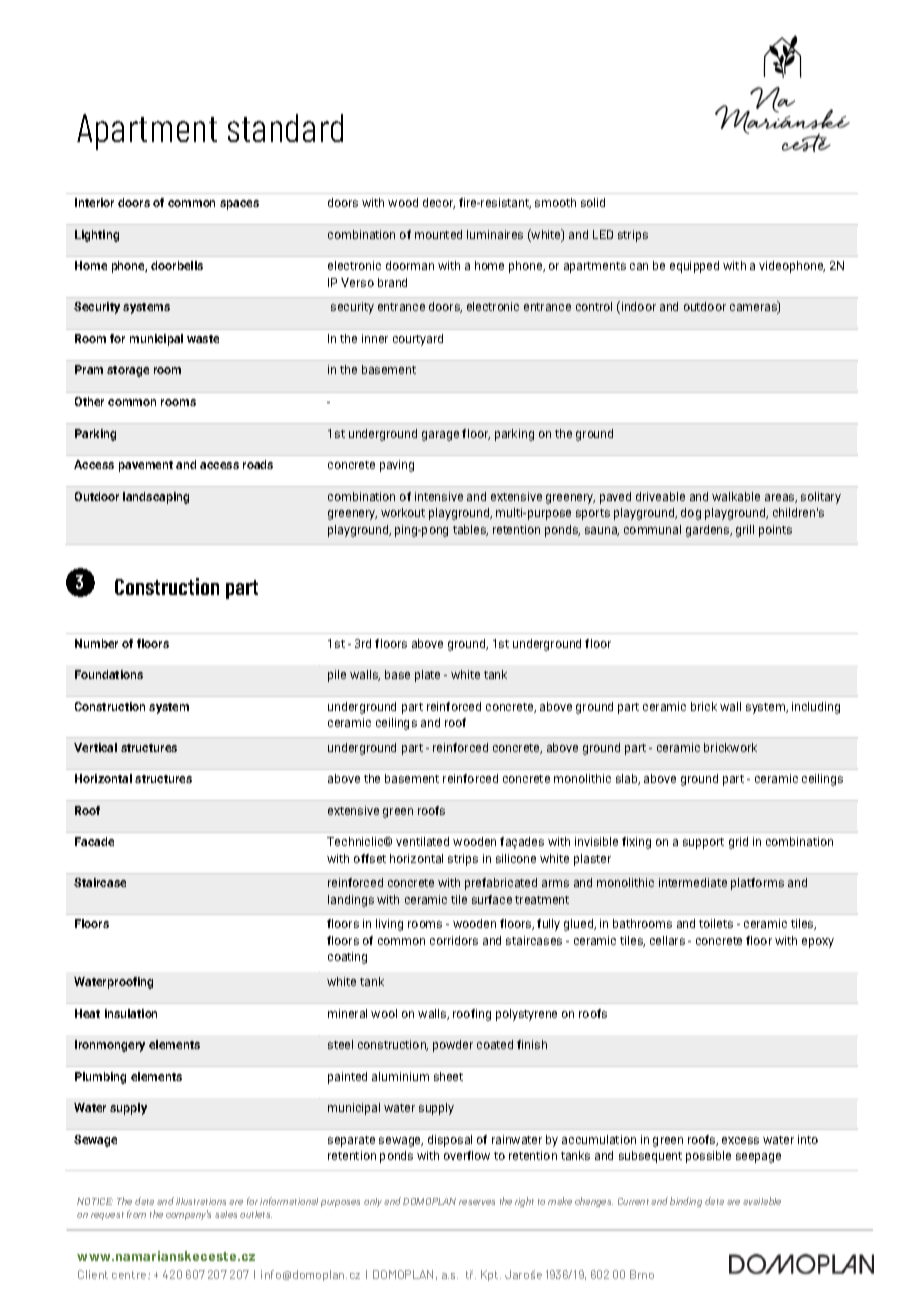  I want to click on from, so click(136, 1214).
